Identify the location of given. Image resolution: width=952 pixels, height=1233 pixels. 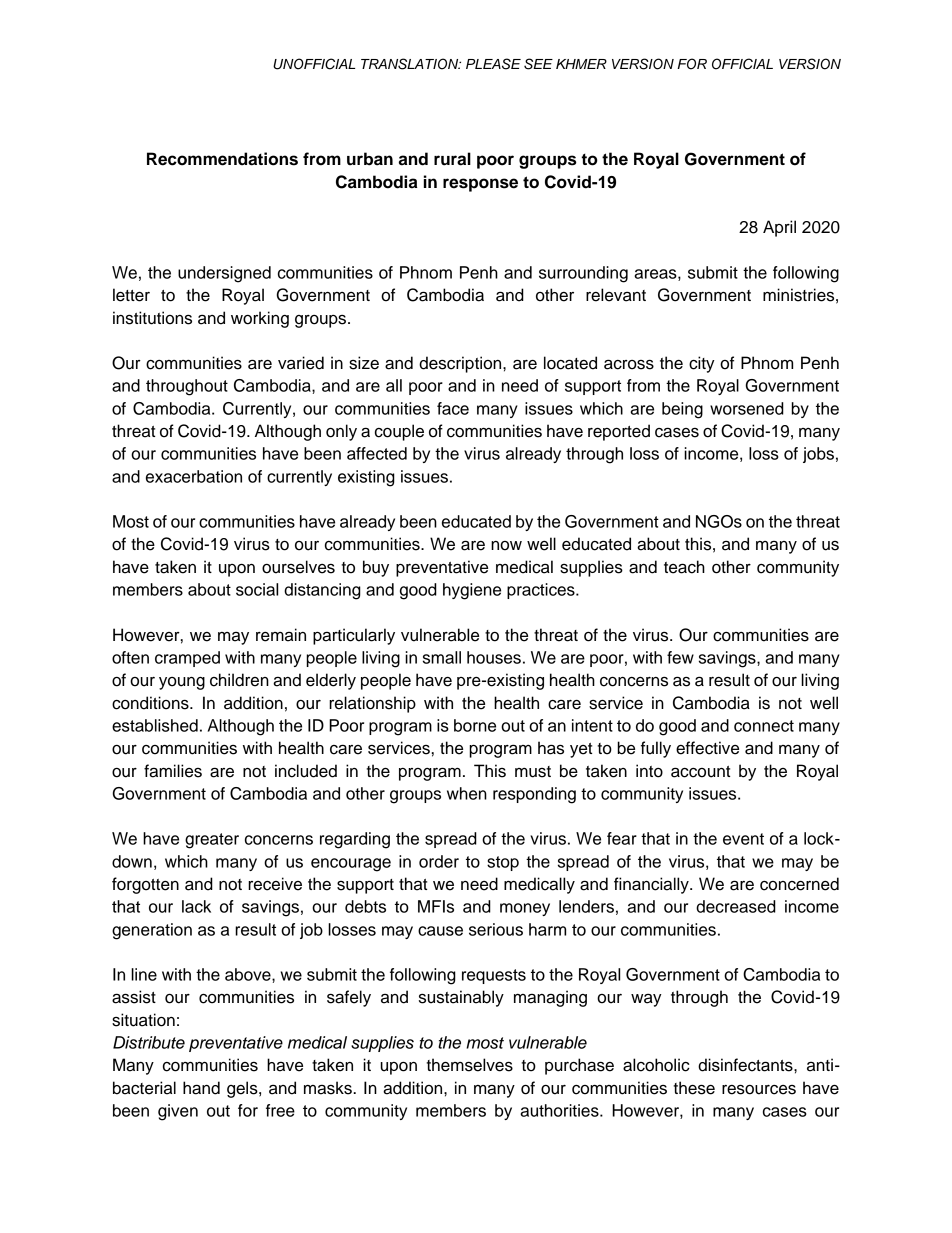
(178, 1112).
